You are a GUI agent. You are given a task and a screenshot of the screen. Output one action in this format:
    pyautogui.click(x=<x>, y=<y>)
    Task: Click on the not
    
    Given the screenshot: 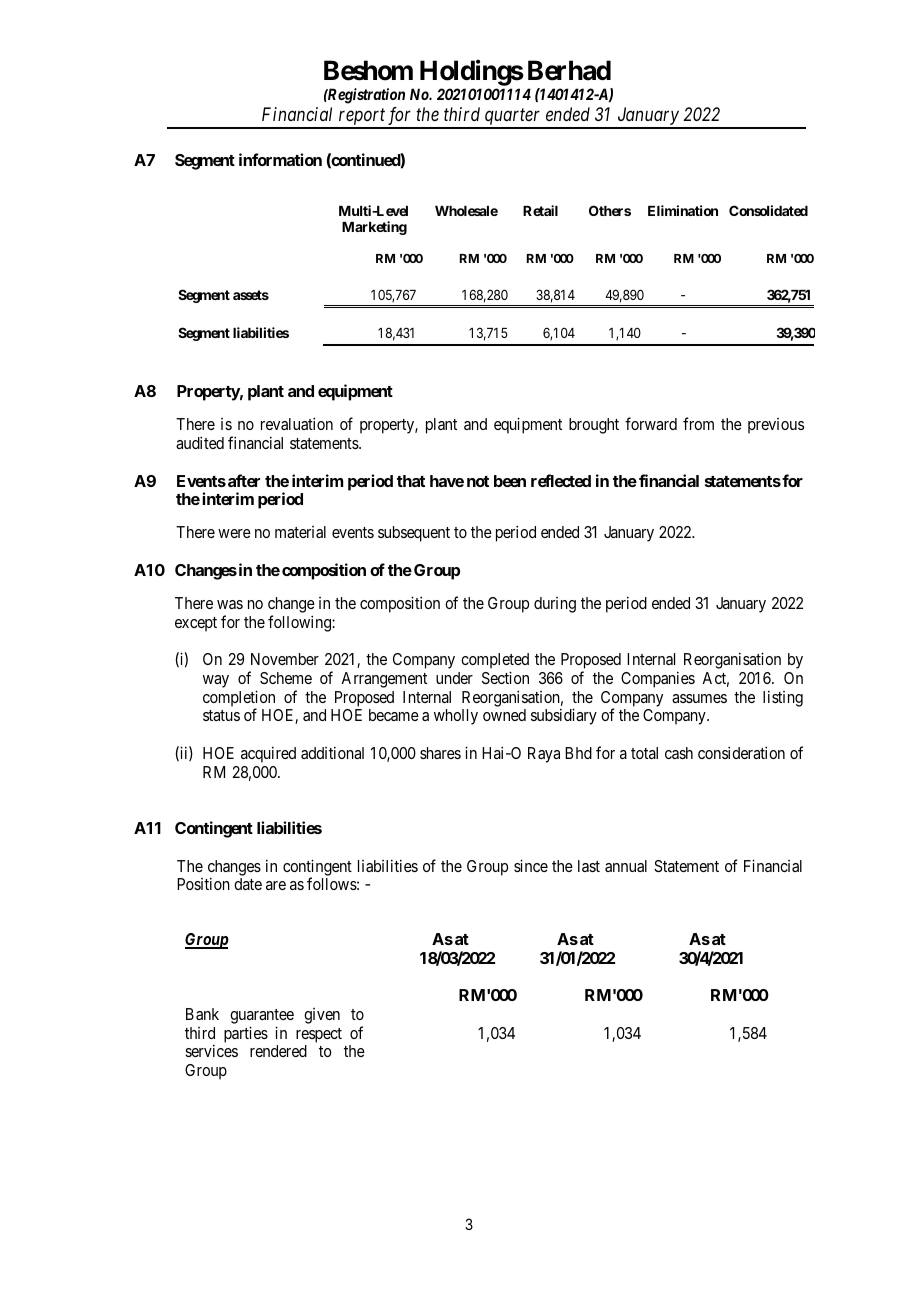 What is the action you would take?
    pyautogui.click(x=478, y=481)
